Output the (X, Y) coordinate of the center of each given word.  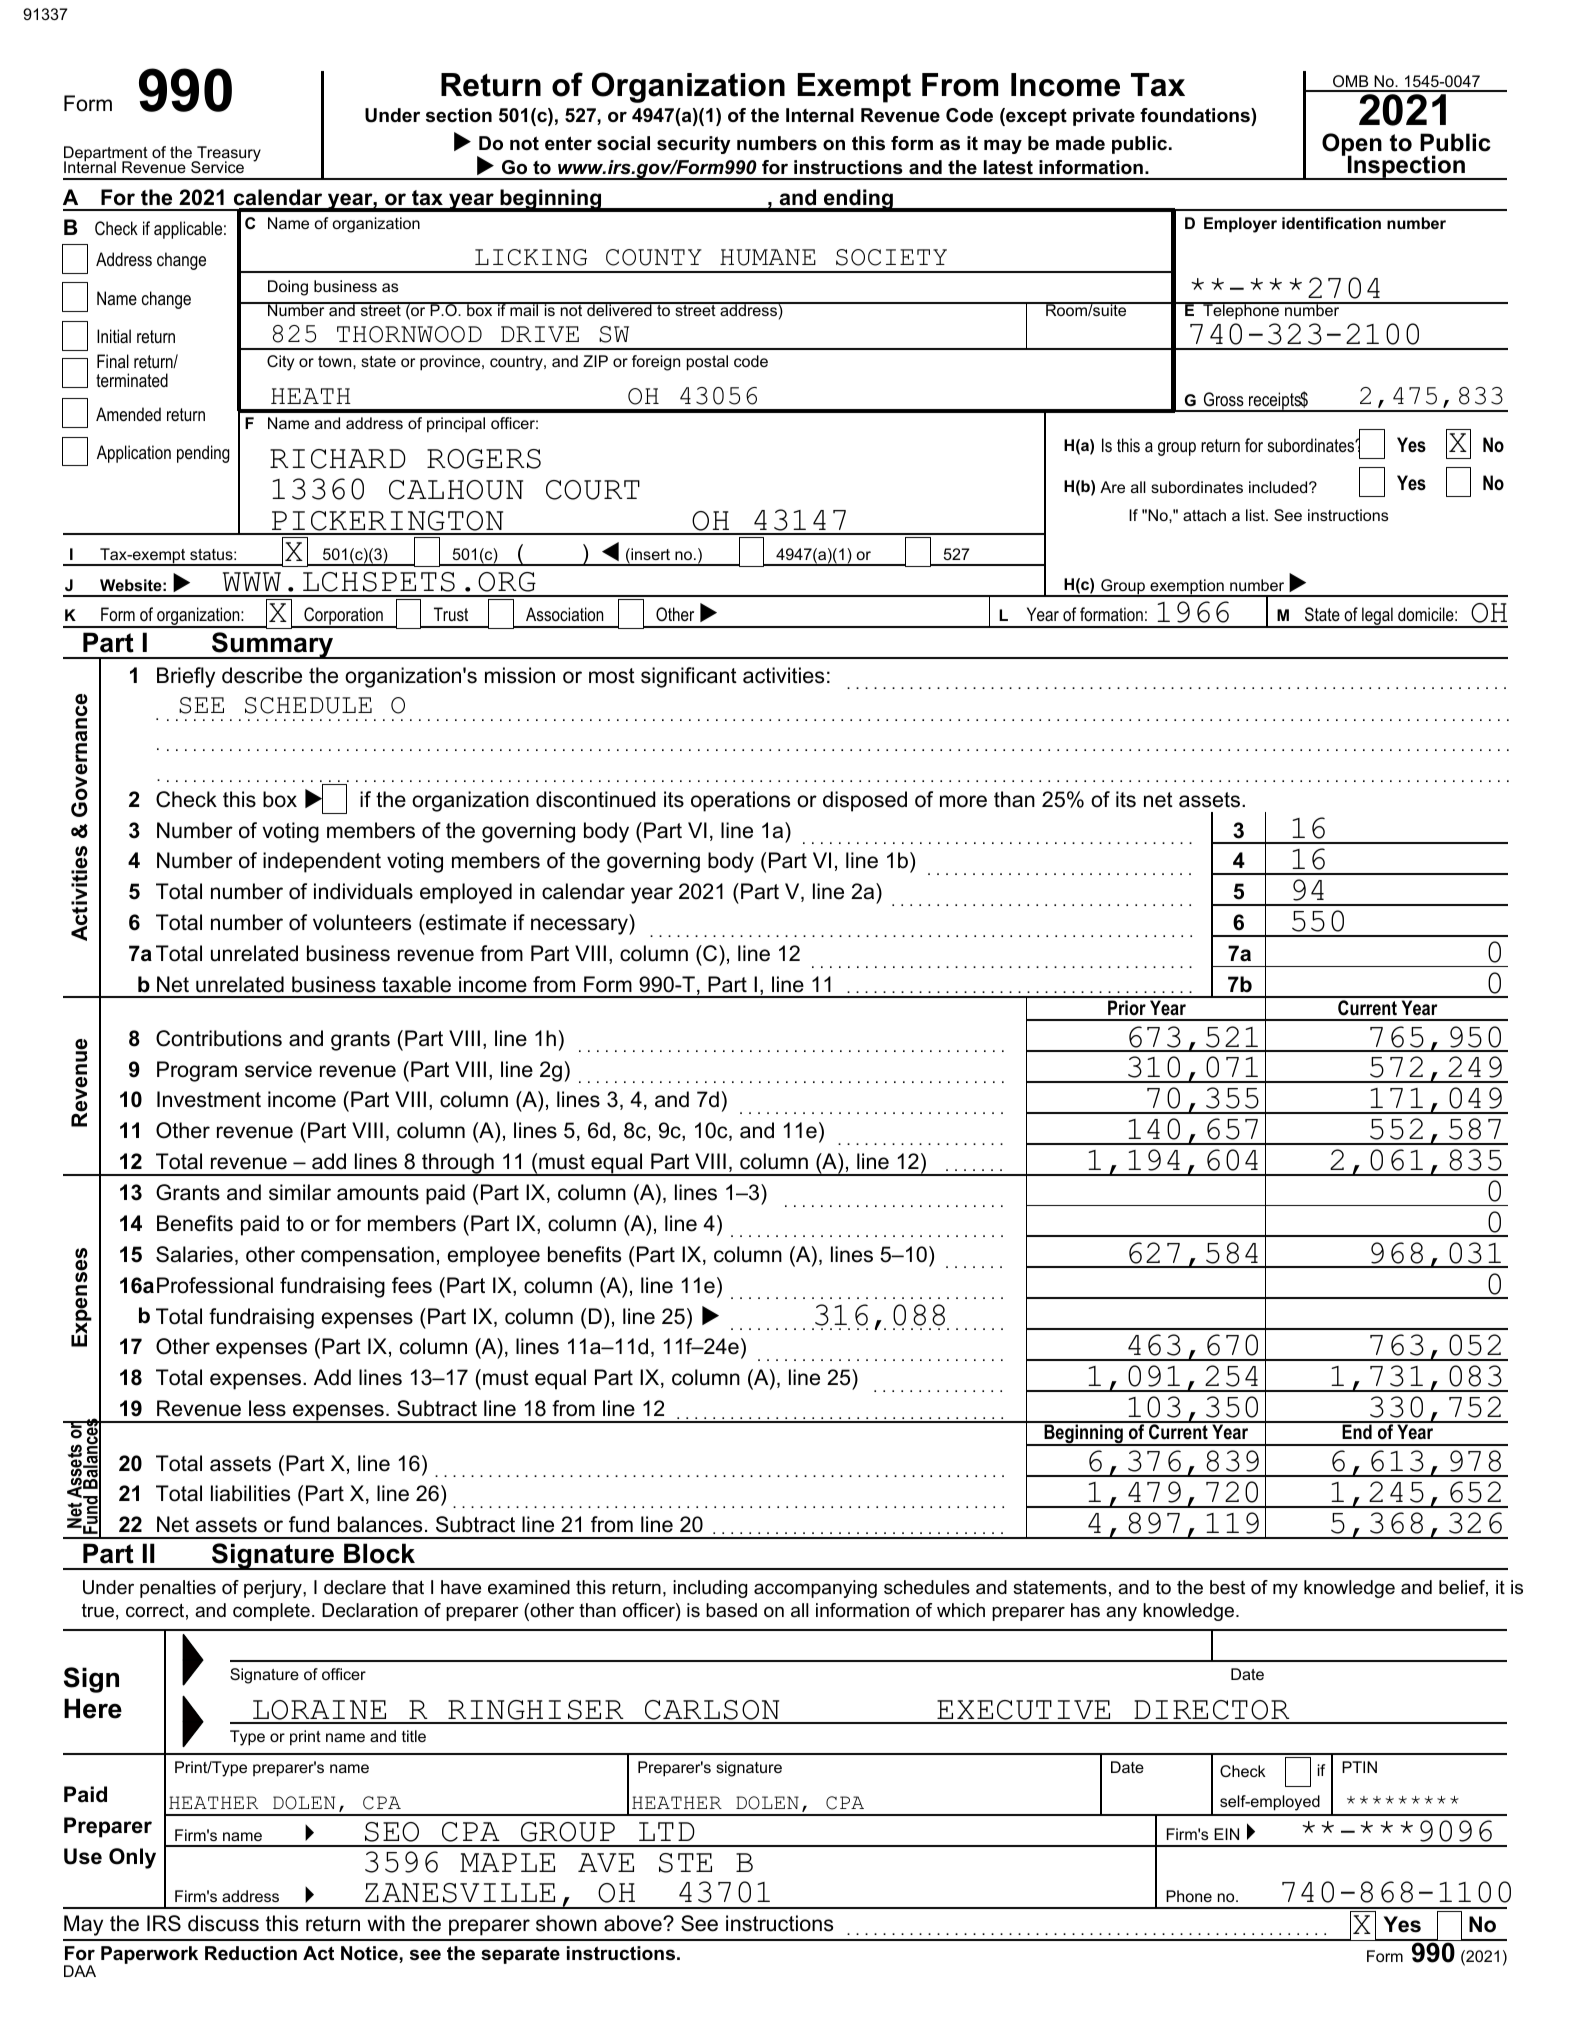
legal (1377, 617)
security (694, 145)
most (612, 676)
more (963, 801)
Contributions (219, 1038)
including (710, 1589)
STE (685, 1863)
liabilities (250, 1493)
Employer (1240, 225)
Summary (272, 645)
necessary (580, 926)
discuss (223, 1923)
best (1227, 1587)
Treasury (228, 155)
